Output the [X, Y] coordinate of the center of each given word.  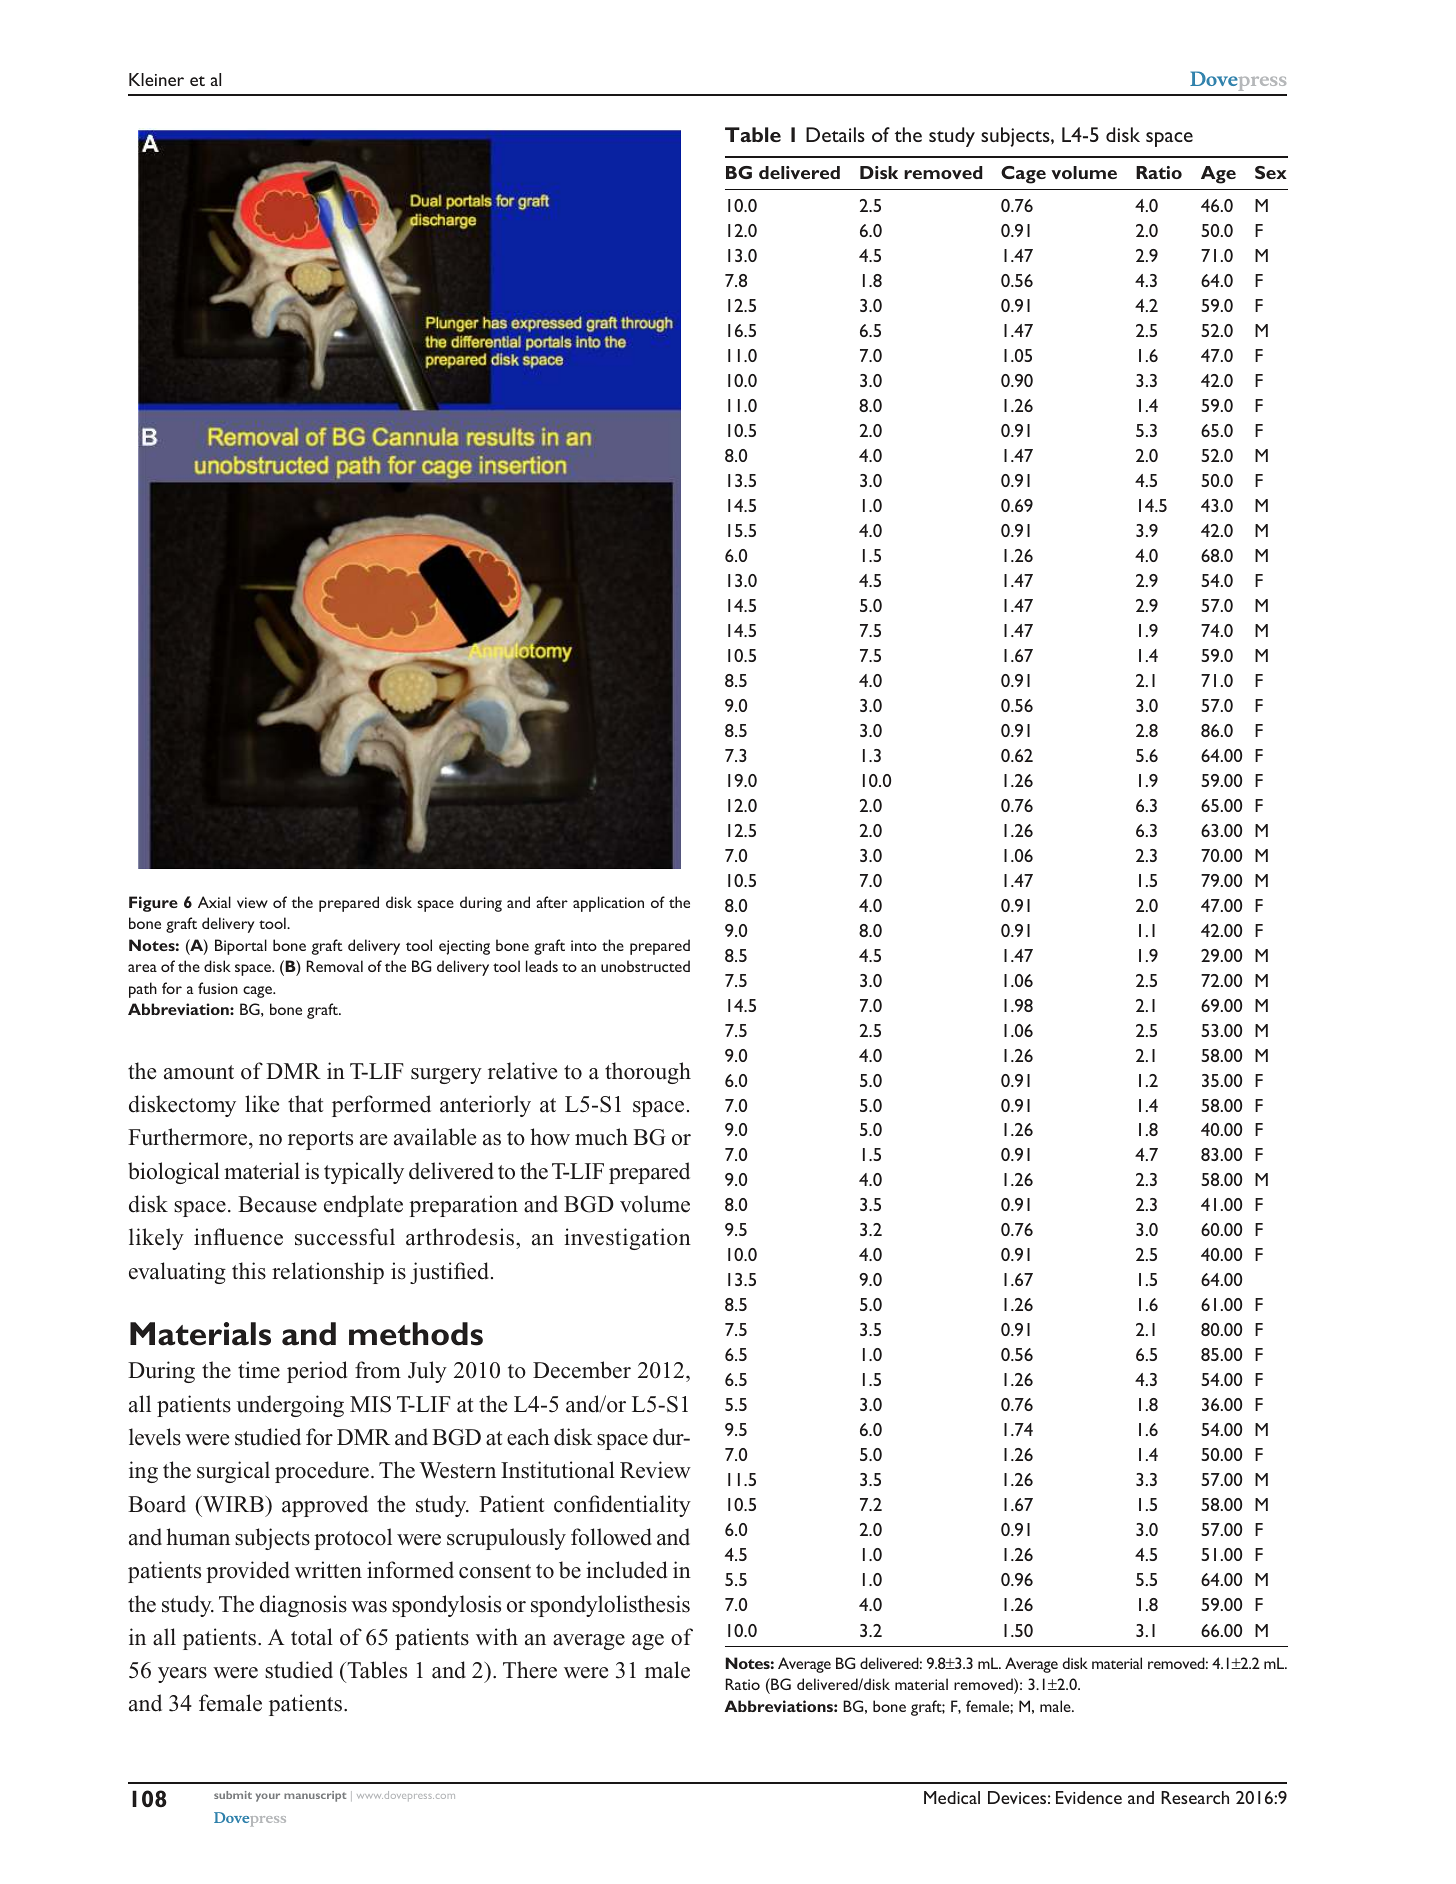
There [530, 1670]
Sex [1271, 172]
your [268, 1797]
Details [835, 134]
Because [277, 1204]
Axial [214, 902]
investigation [627, 1239]
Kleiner [156, 79]
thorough [648, 1073]
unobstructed [645, 966]
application [608, 904]
